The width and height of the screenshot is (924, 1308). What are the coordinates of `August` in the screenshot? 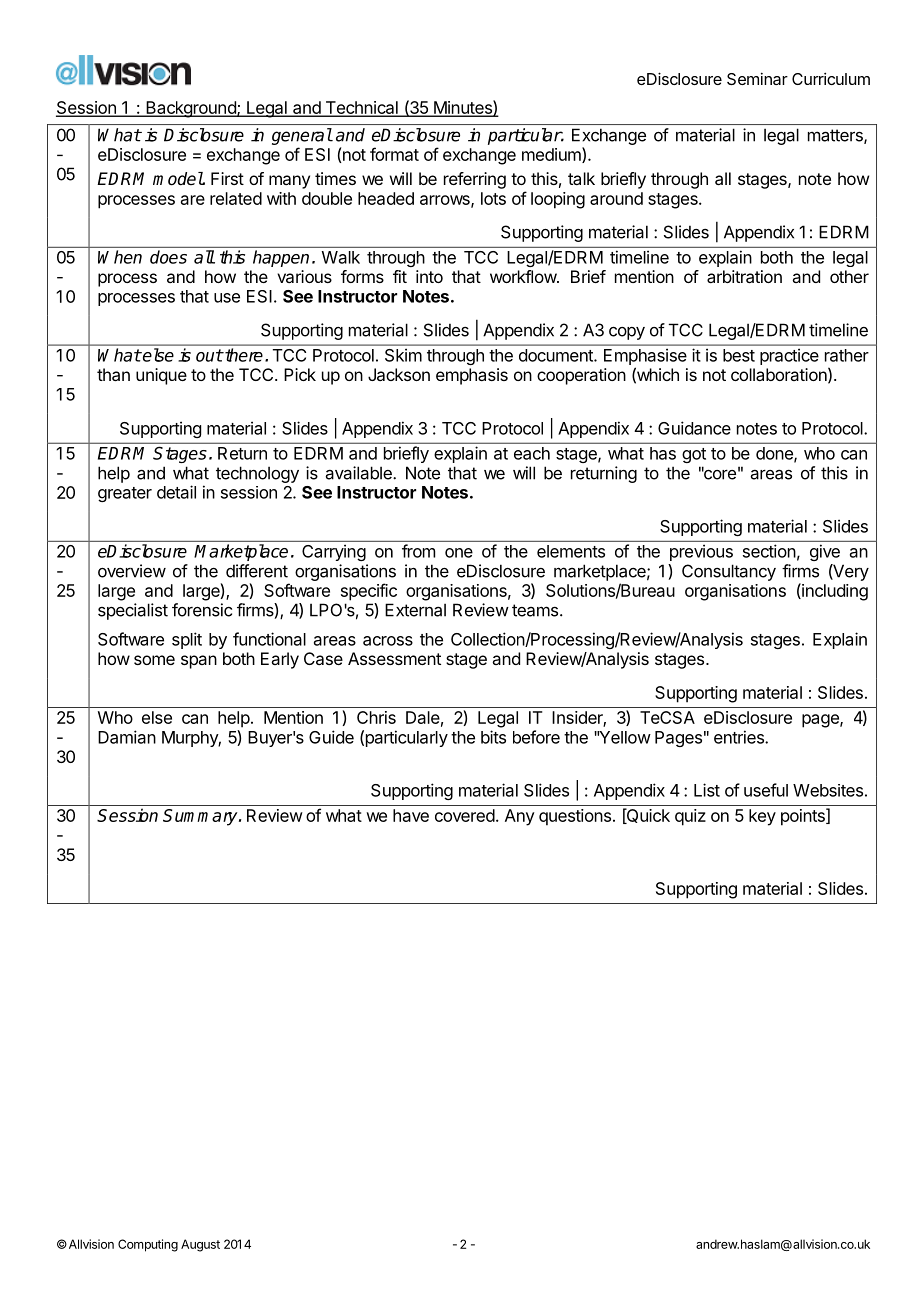 It's located at (200, 1245).
